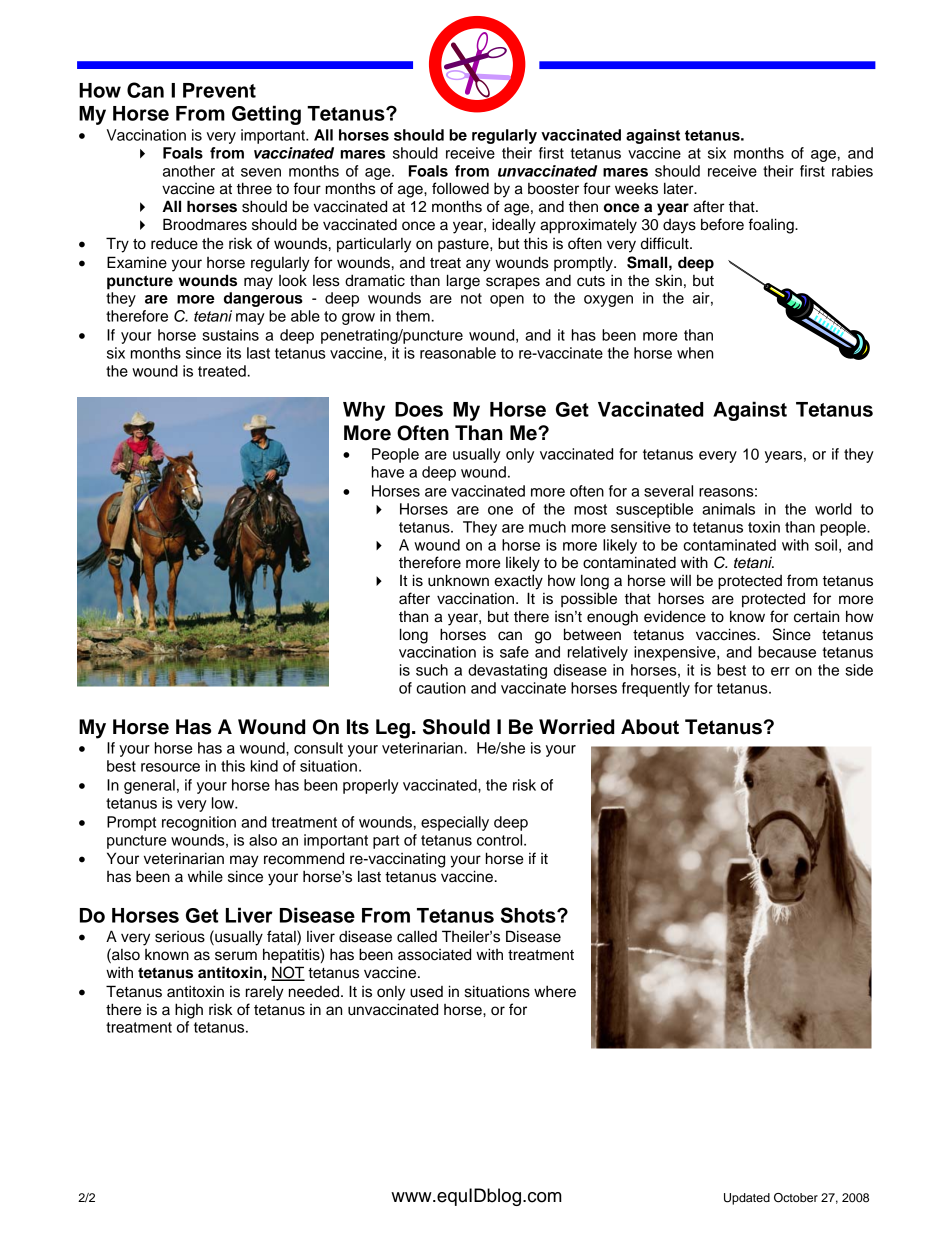  Describe the element at coordinates (189, 1011) in the screenshot. I see `high` at that location.
